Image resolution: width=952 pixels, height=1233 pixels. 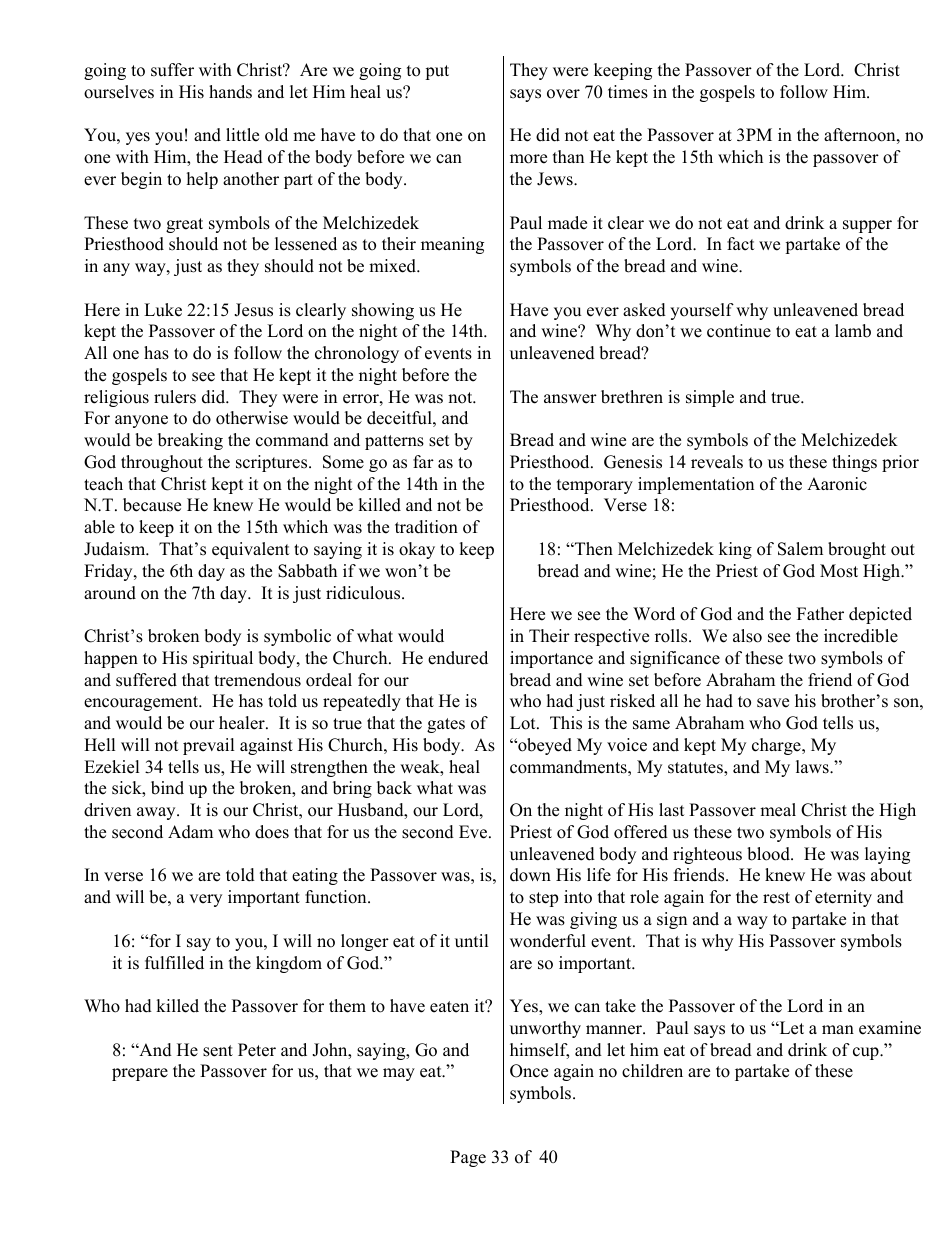 What do you see at coordinates (820, 614) in the image?
I see `Father` at bounding box center [820, 614].
